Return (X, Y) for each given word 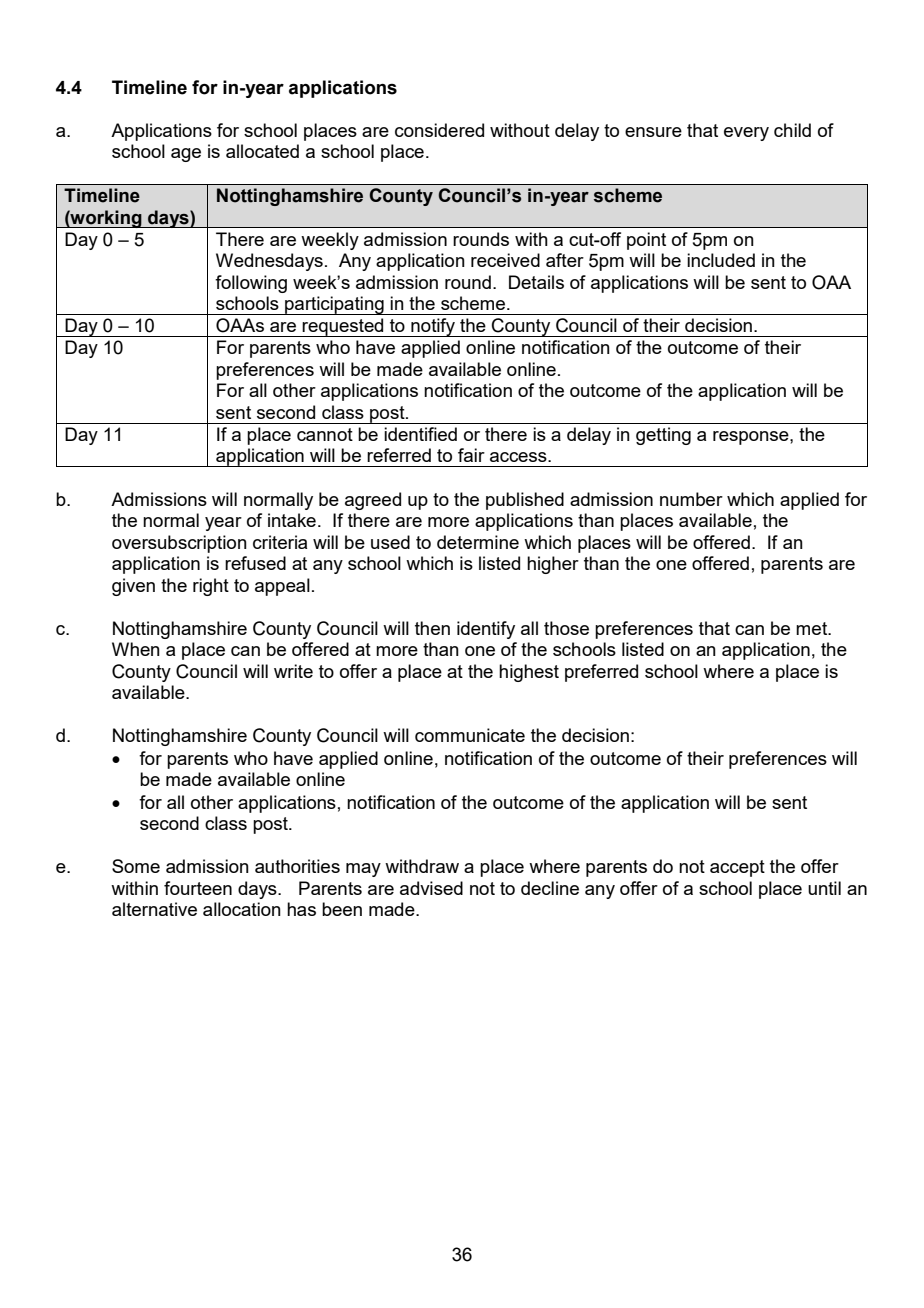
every (746, 134)
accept (737, 868)
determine (478, 542)
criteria (280, 542)
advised (431, 888)
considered (439, 130)
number (691, 499)
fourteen (198, 888)
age (186, 155)
